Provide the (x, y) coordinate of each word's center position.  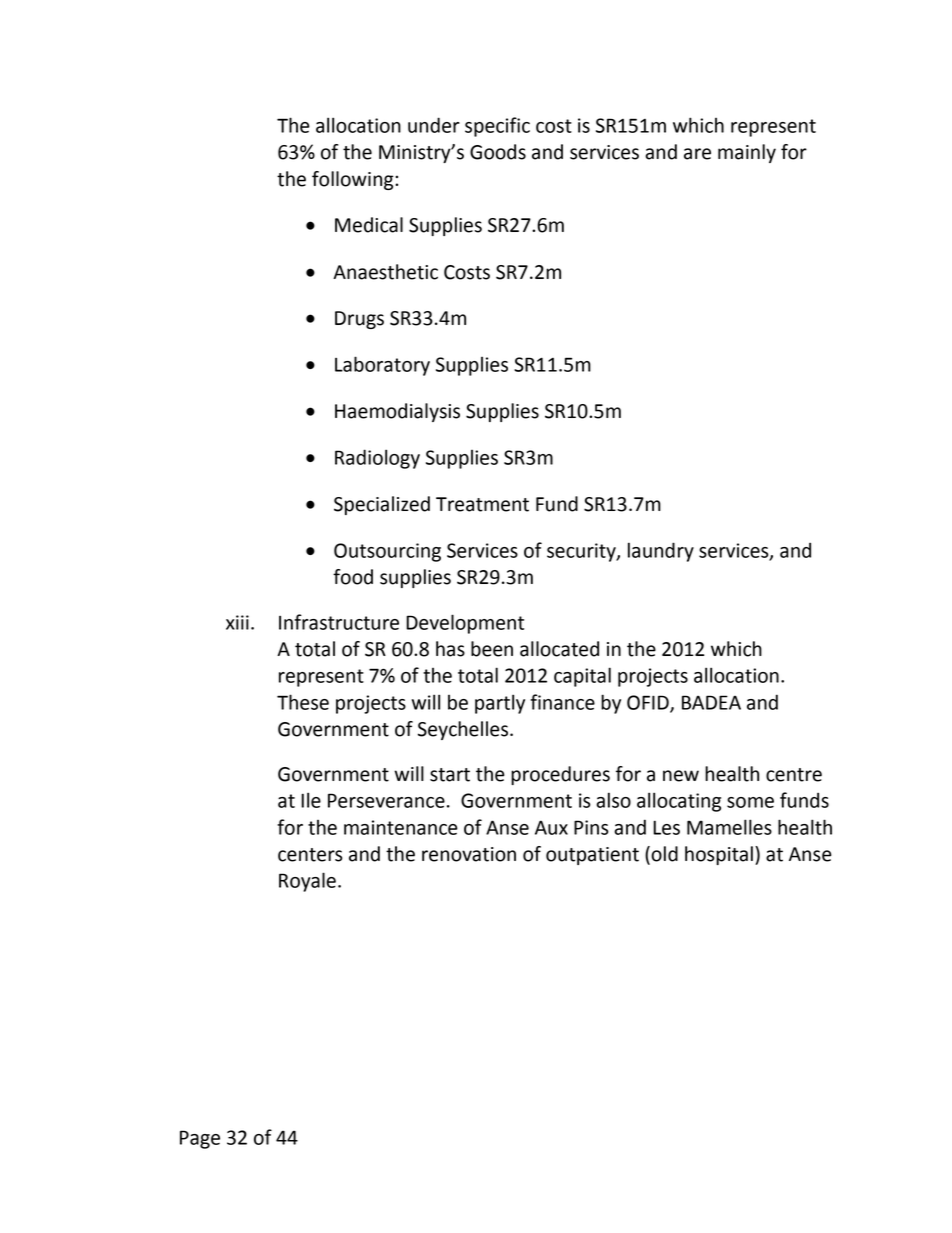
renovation (469, 854)
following (354, 180)
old (663, 855)
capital (582, 677)
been (492, 649)
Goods (498, 152)
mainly (747, 153)
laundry (661, 552)
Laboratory (382, 366)
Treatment (482, 504)
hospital (719, 855)
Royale (307, 882)
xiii (237, 622)
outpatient (592, 856)
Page (200, 1139)
